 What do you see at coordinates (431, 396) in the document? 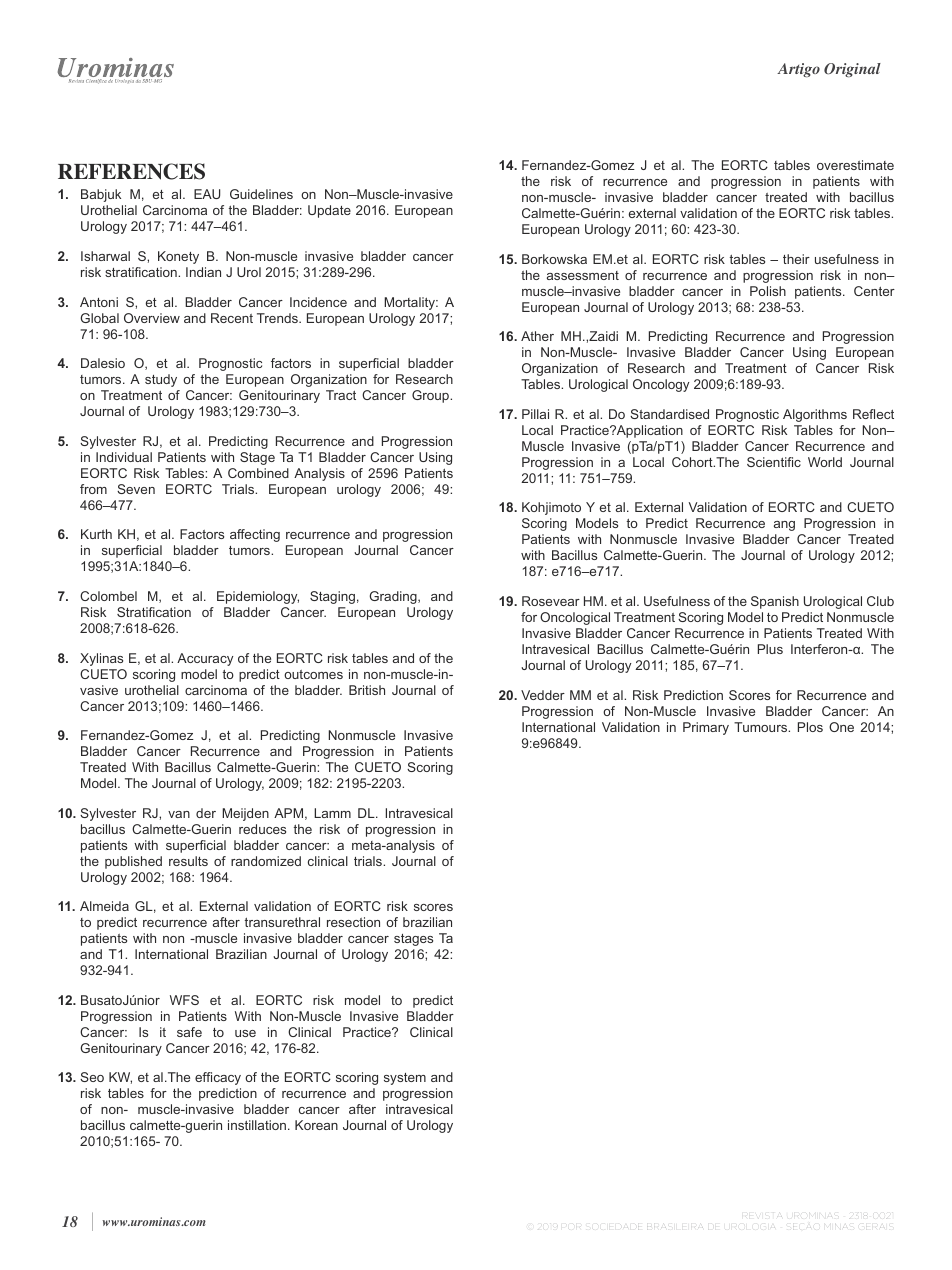
I see `Group` at bounding box center [431, 396].
